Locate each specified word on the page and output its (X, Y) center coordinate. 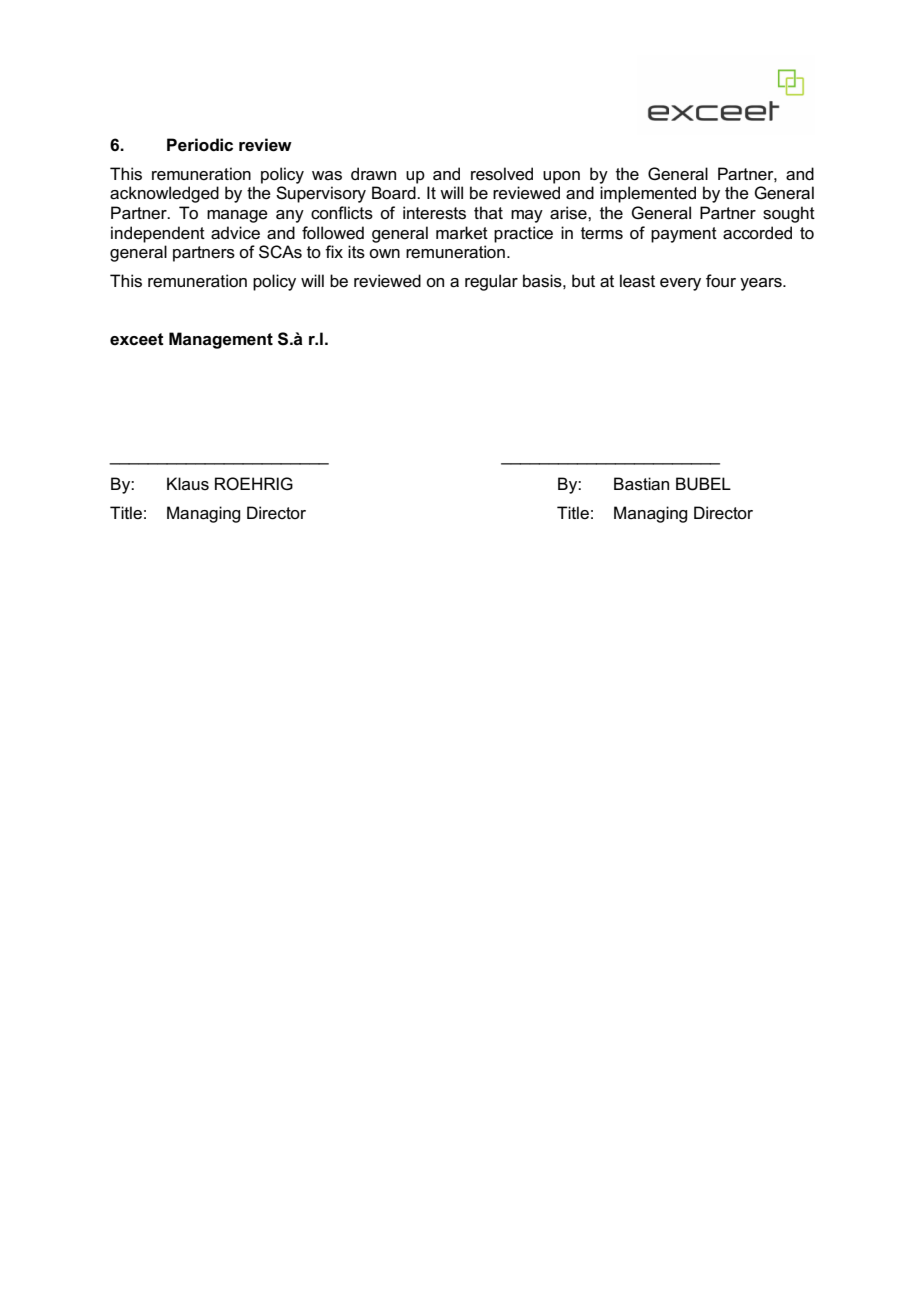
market (462, 233)
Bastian (641, 484)
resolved (502, 174)
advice (235, 233)
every (680, 284)
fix (334, 251)
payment (684, 235)
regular (491, 282)
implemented (648, 194)
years (762, 284)
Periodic (200, 145)
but (583, 280)
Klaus (188, 484)
